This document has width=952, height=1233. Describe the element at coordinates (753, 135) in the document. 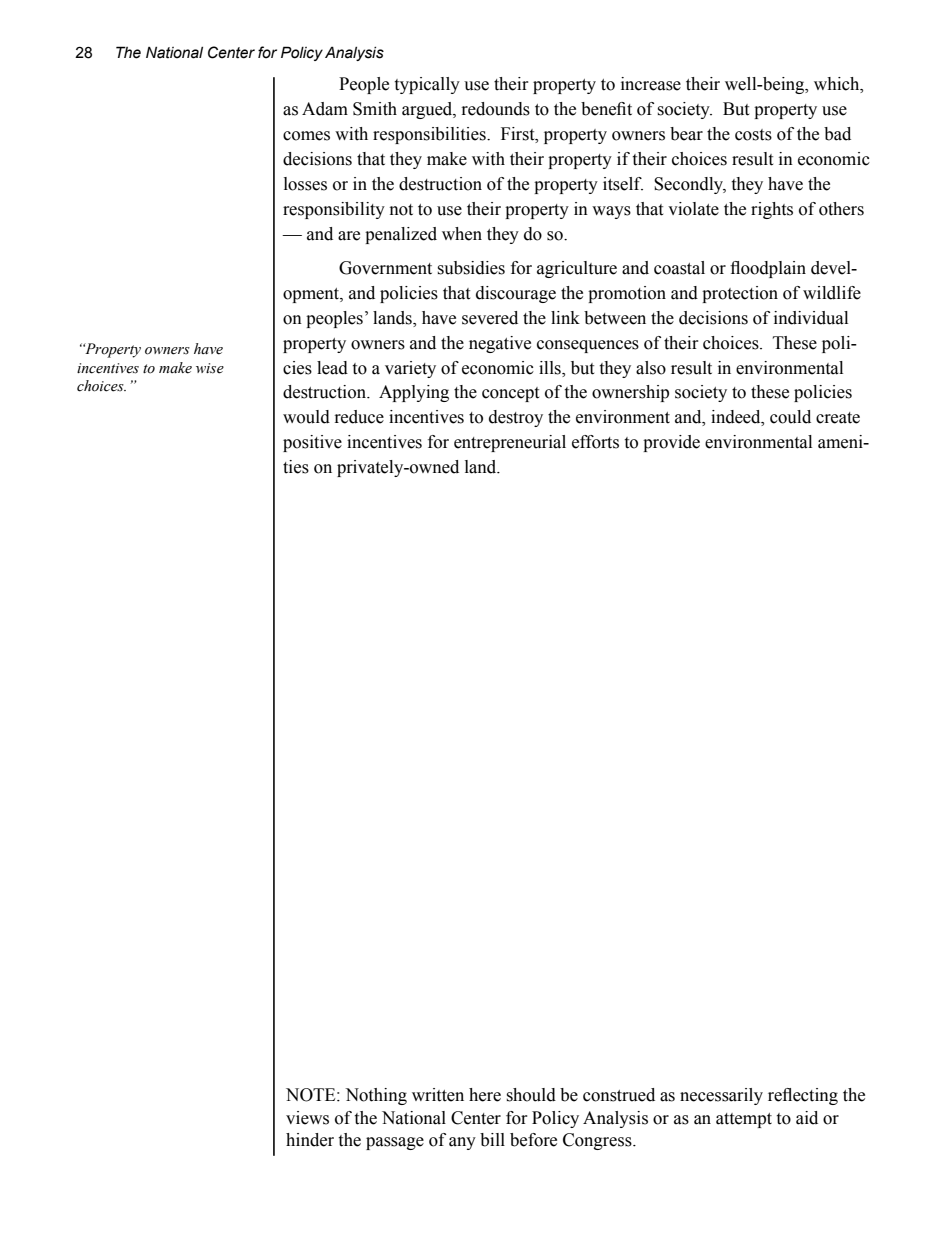

I see `costs` at that location.
